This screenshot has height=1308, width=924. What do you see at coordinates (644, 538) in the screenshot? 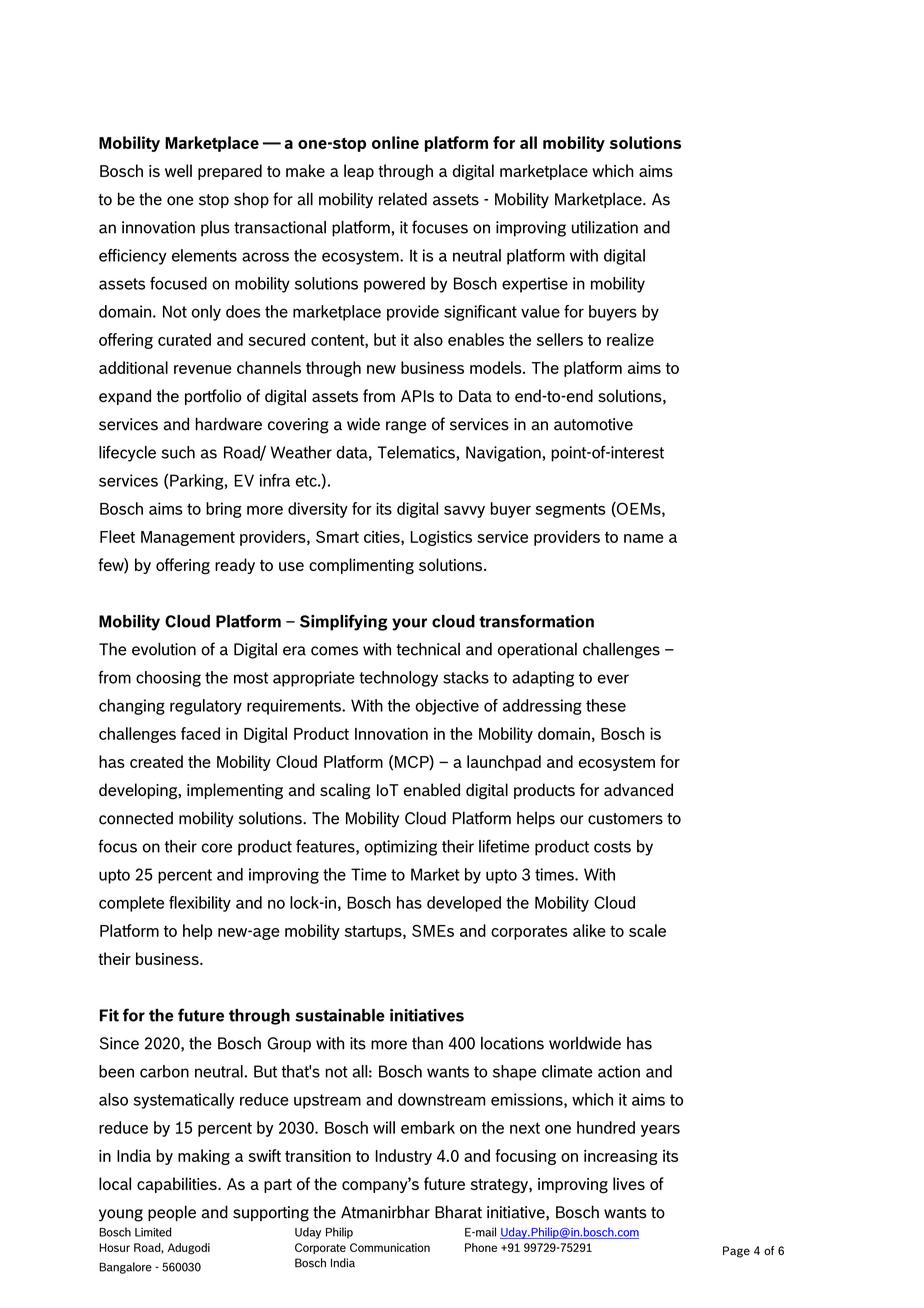
I see `name` at bounding box center [644, 538].
